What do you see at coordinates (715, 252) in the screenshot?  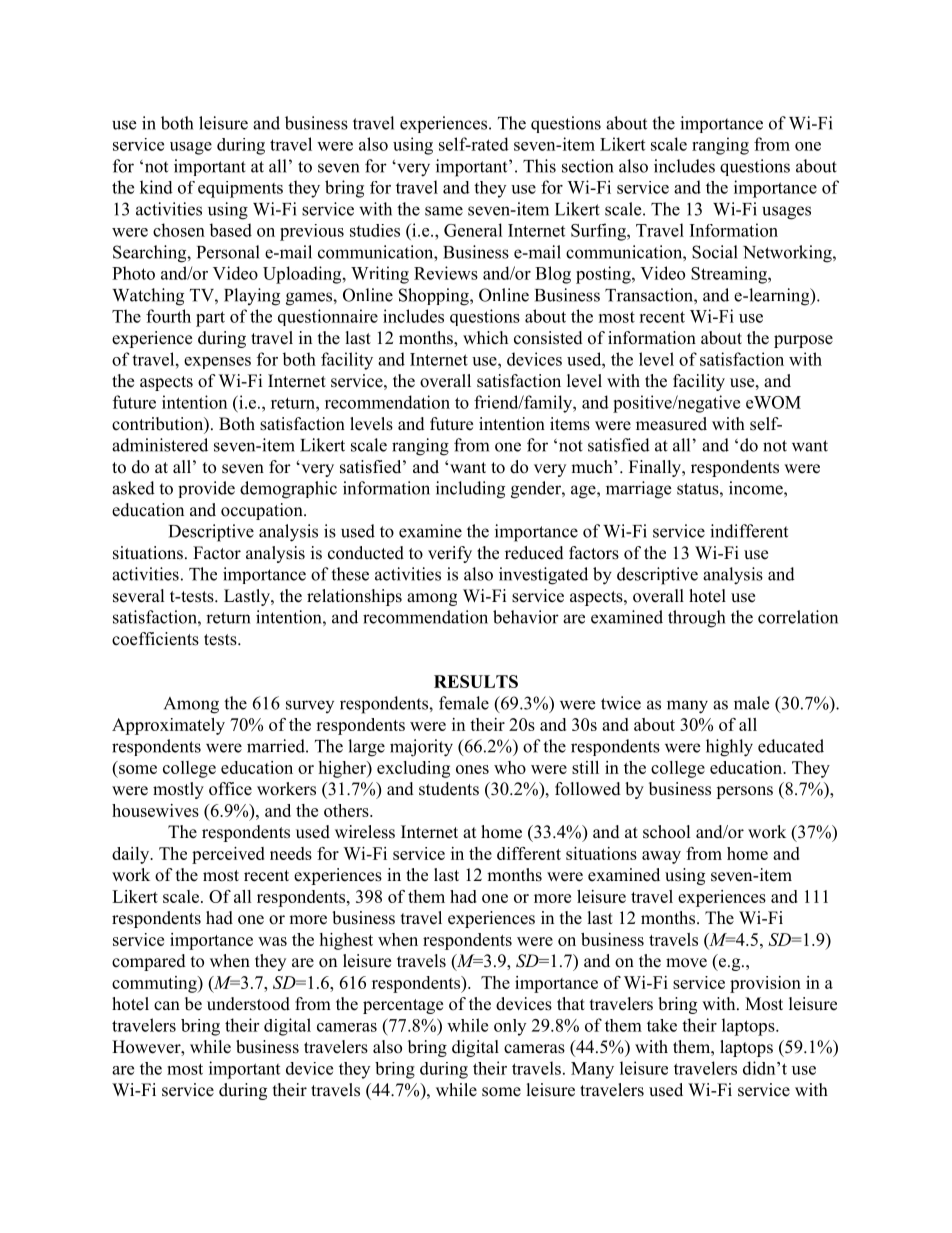 I see `Social` at bounding box center [715, 252].
